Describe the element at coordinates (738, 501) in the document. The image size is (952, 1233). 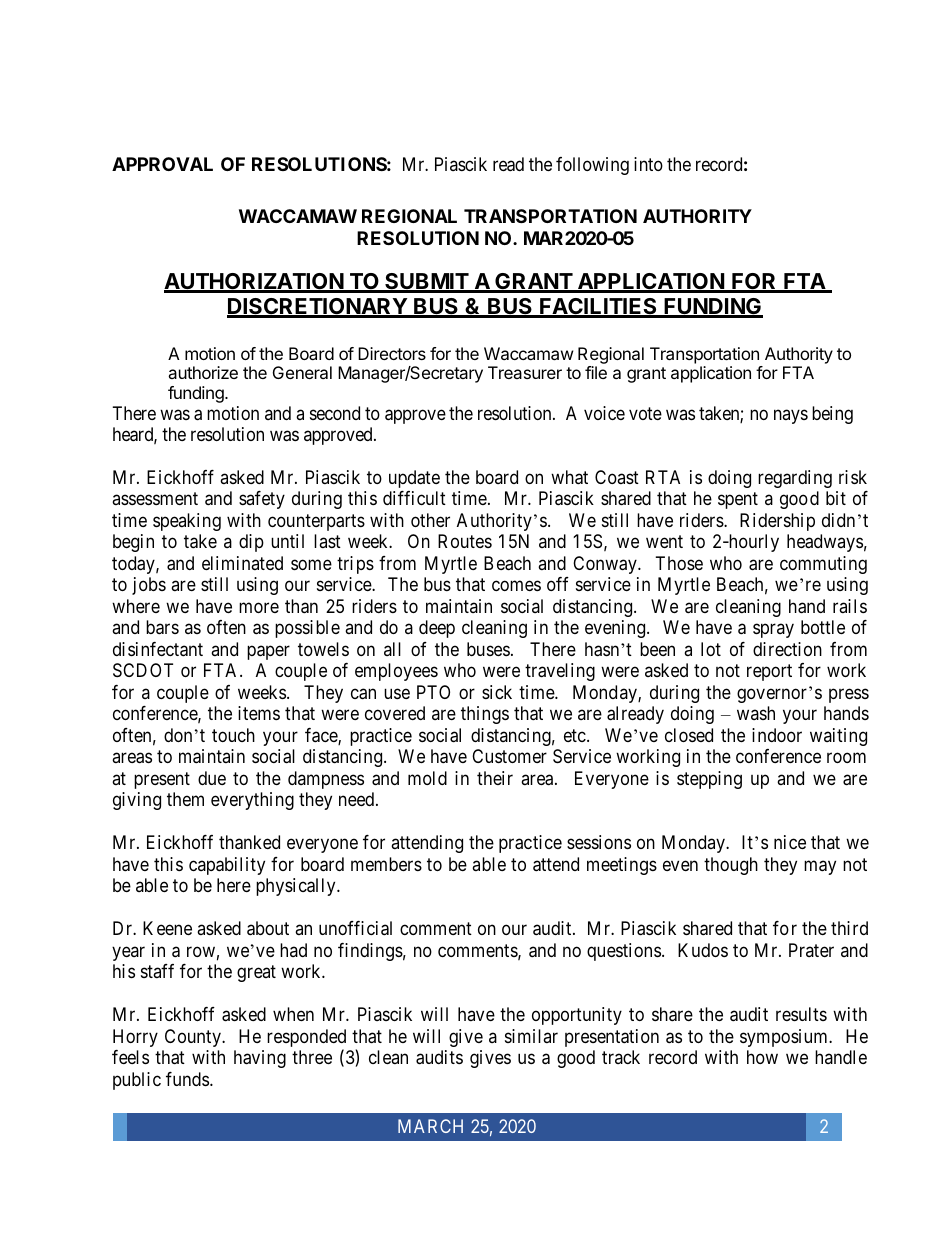
I see `spent` at that location.
